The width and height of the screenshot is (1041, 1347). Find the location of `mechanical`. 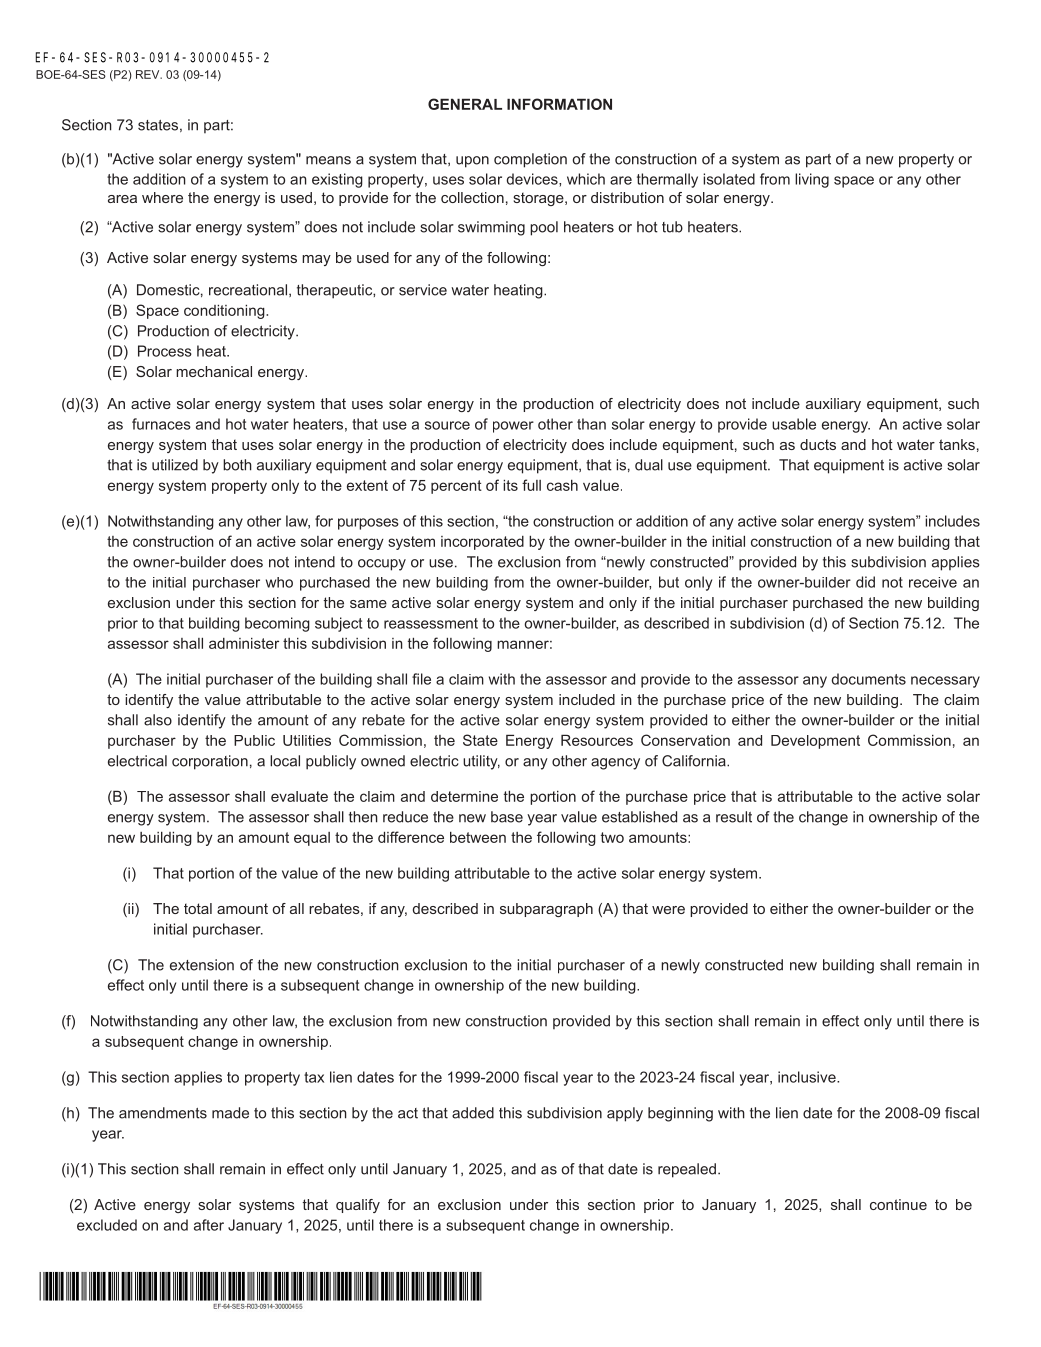

mechanical is located at coordinates (214, 371).
